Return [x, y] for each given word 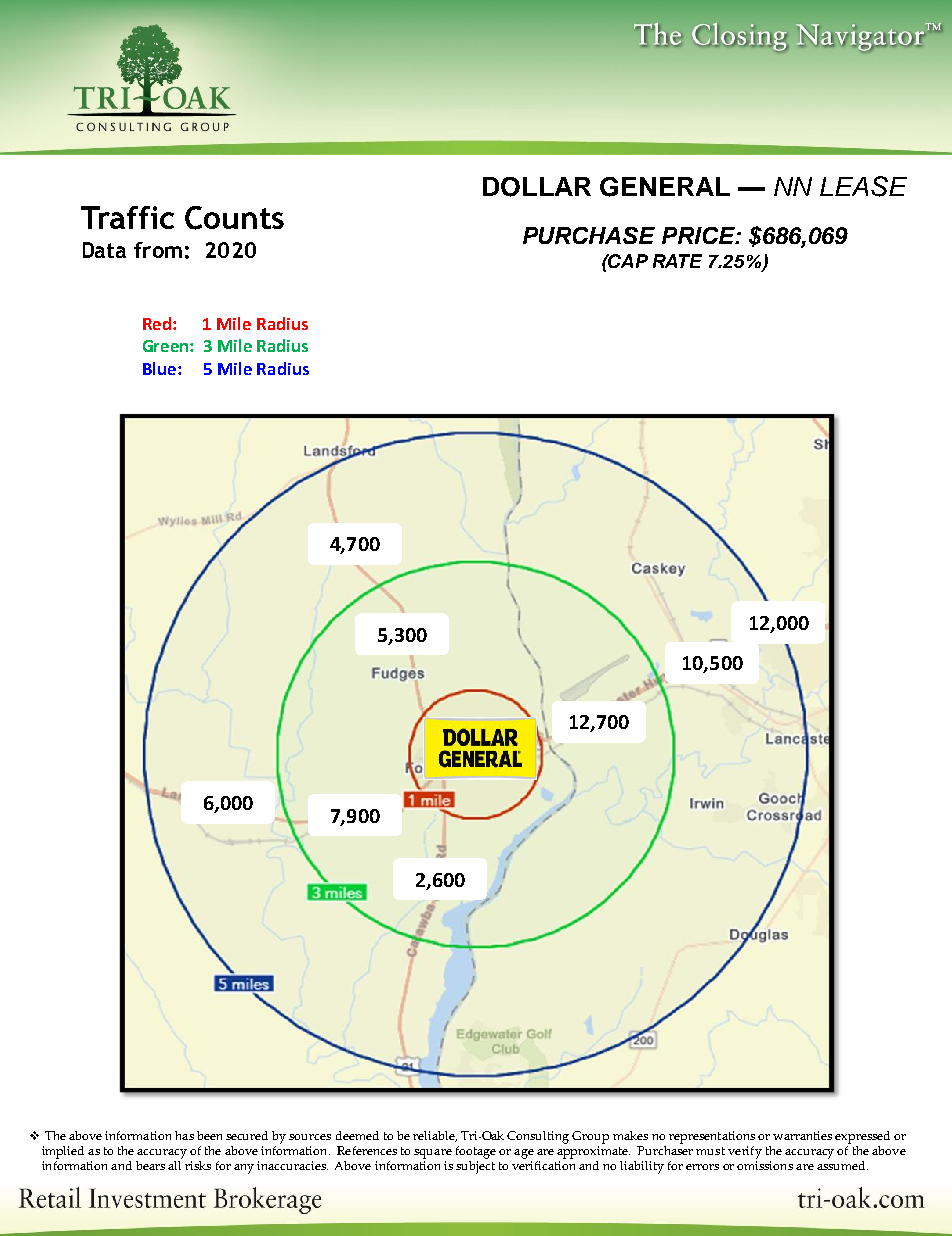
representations [712, 1137]
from [158, 250]
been [209, 1135]
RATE [677, 261]
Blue [159, 368]
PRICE [699, 235]
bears [150, 1165]
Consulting [538, 1137]
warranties [802, 1135]
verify [745, 1152]
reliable [435, 1136]
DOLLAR [537, 187]
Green [167, 346]
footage [476, 1152]
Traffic [127, 217]
